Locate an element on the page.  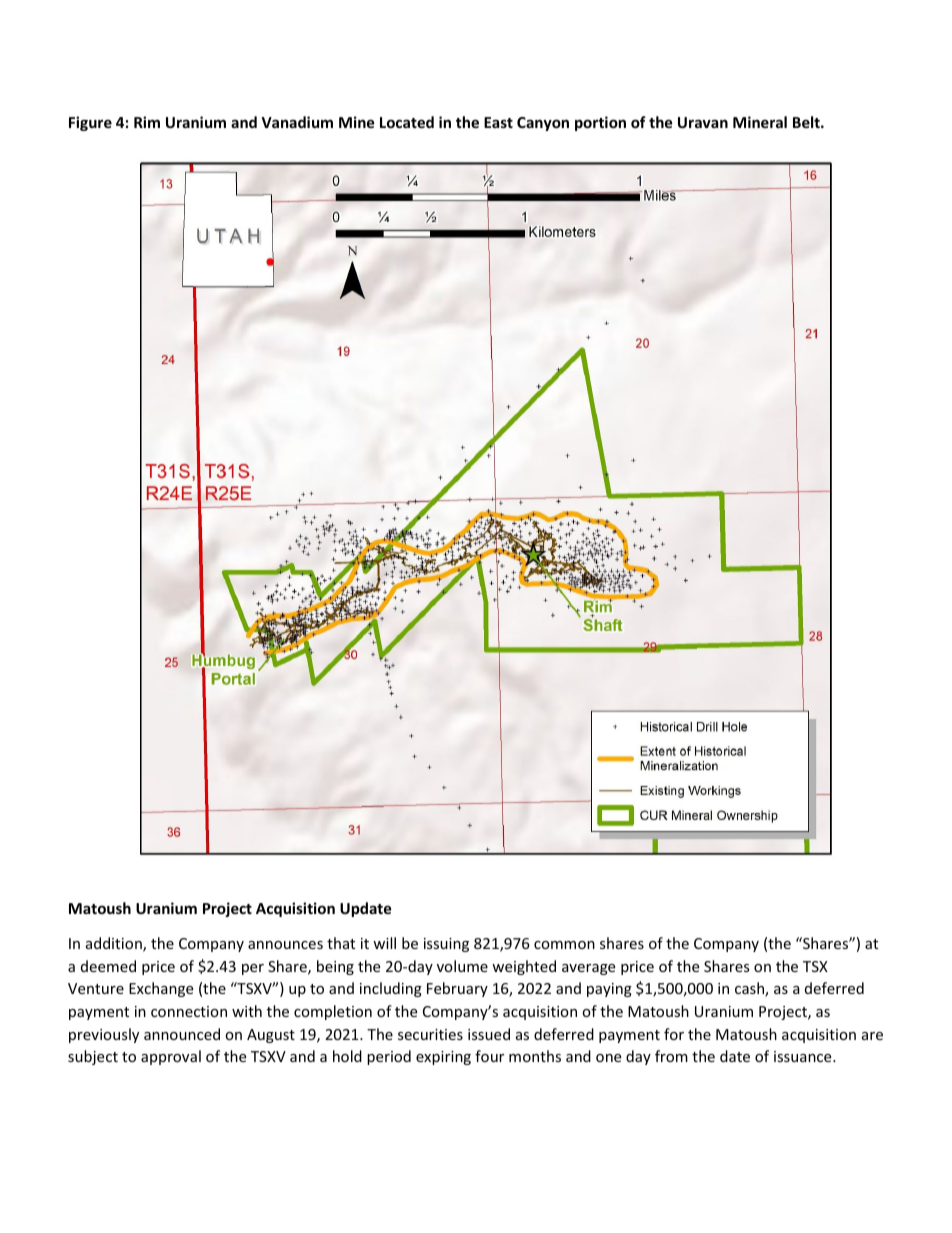
Vanadium is located at coordinates (297, 122).
